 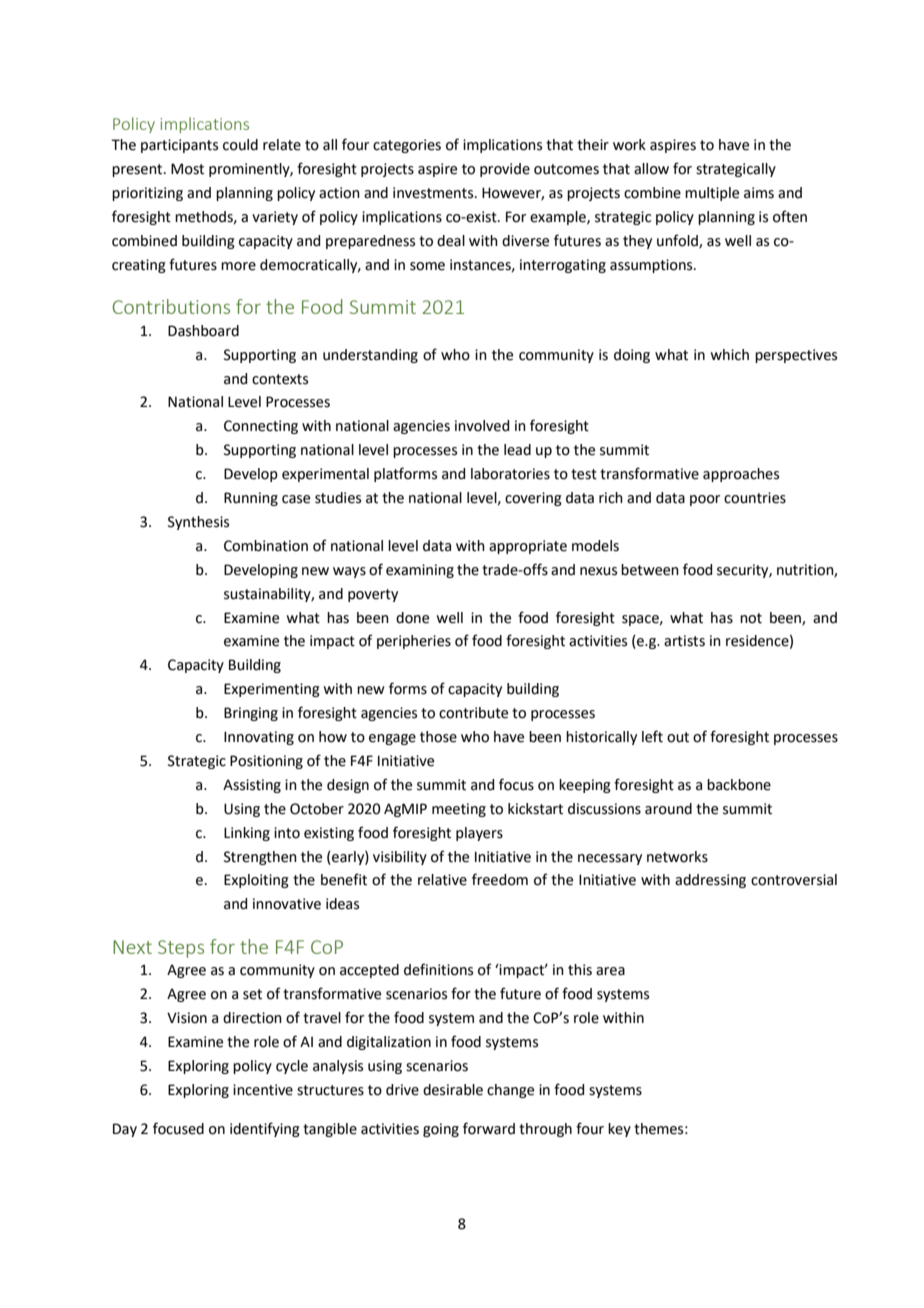 What do you see at coordinates (710, 881) in the screenshot?
I see `addressing` at bounding box center [710, 881].
